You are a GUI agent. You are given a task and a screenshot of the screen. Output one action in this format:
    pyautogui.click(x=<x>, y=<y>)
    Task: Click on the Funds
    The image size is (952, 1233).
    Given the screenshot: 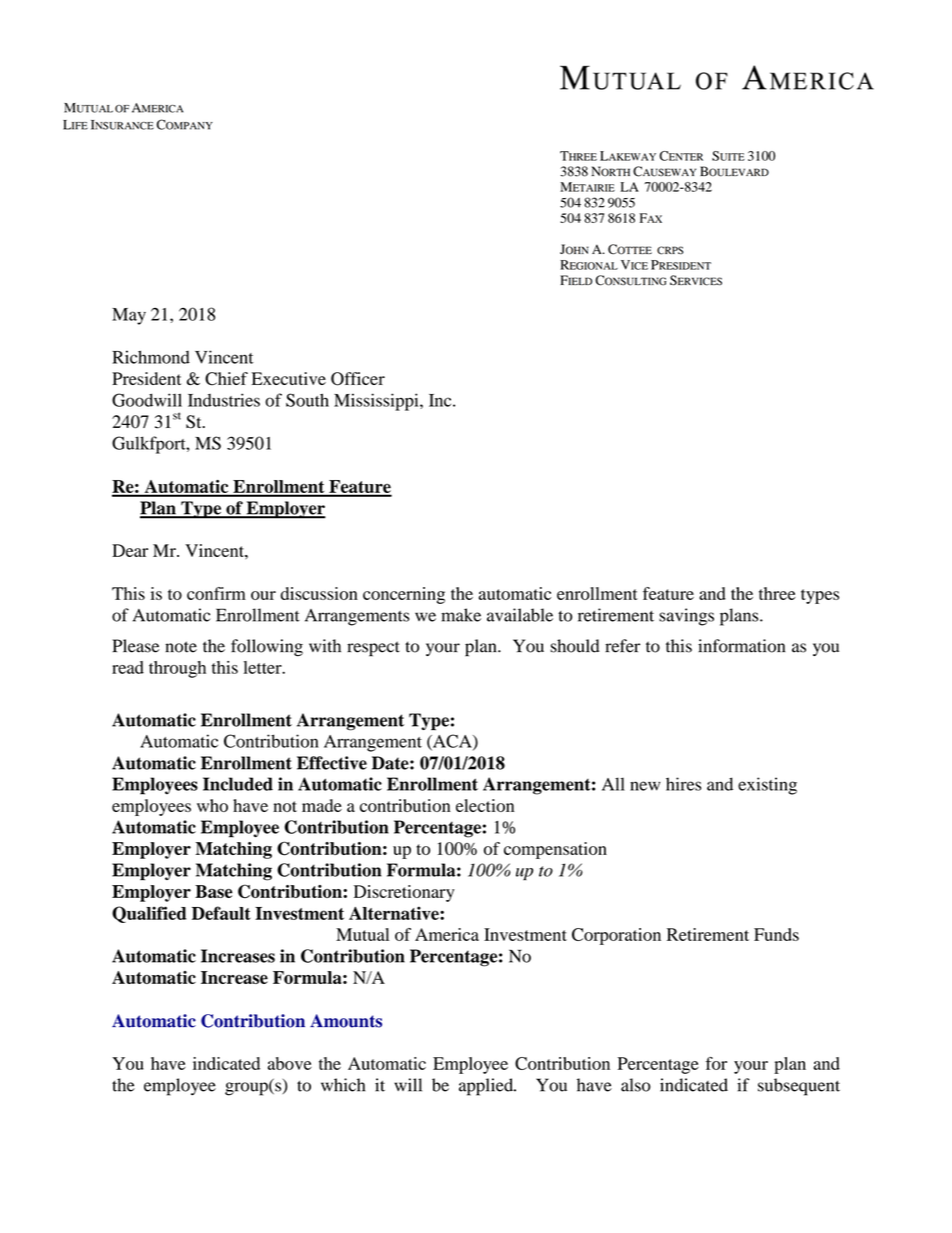 What is the action you would take?
    pyautogui.click(x=776, y=934)
